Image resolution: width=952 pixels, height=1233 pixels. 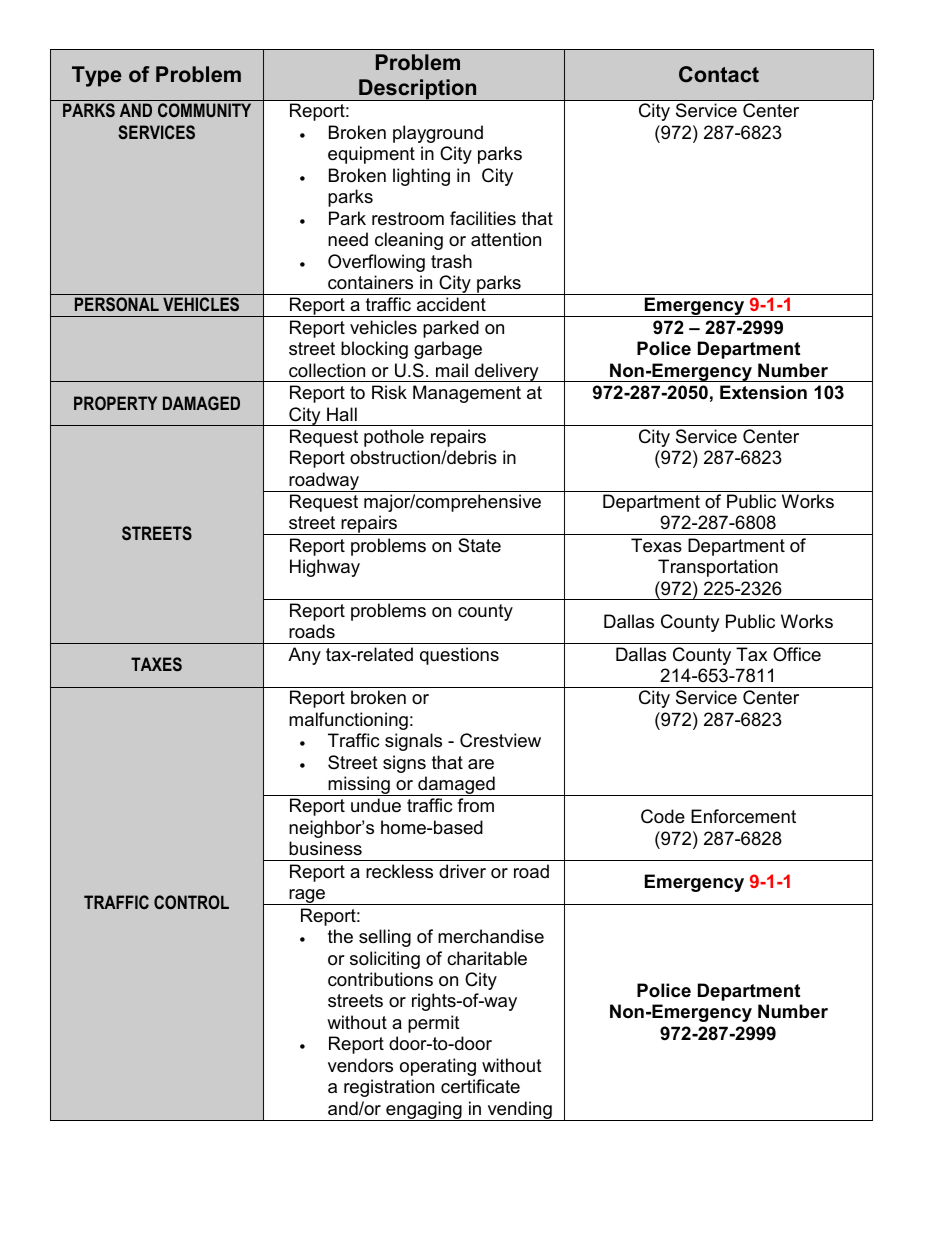 What do you see at coordinates (763, 392) in the screenshot?
I see `Extension` at bounding box center [763, 392].
